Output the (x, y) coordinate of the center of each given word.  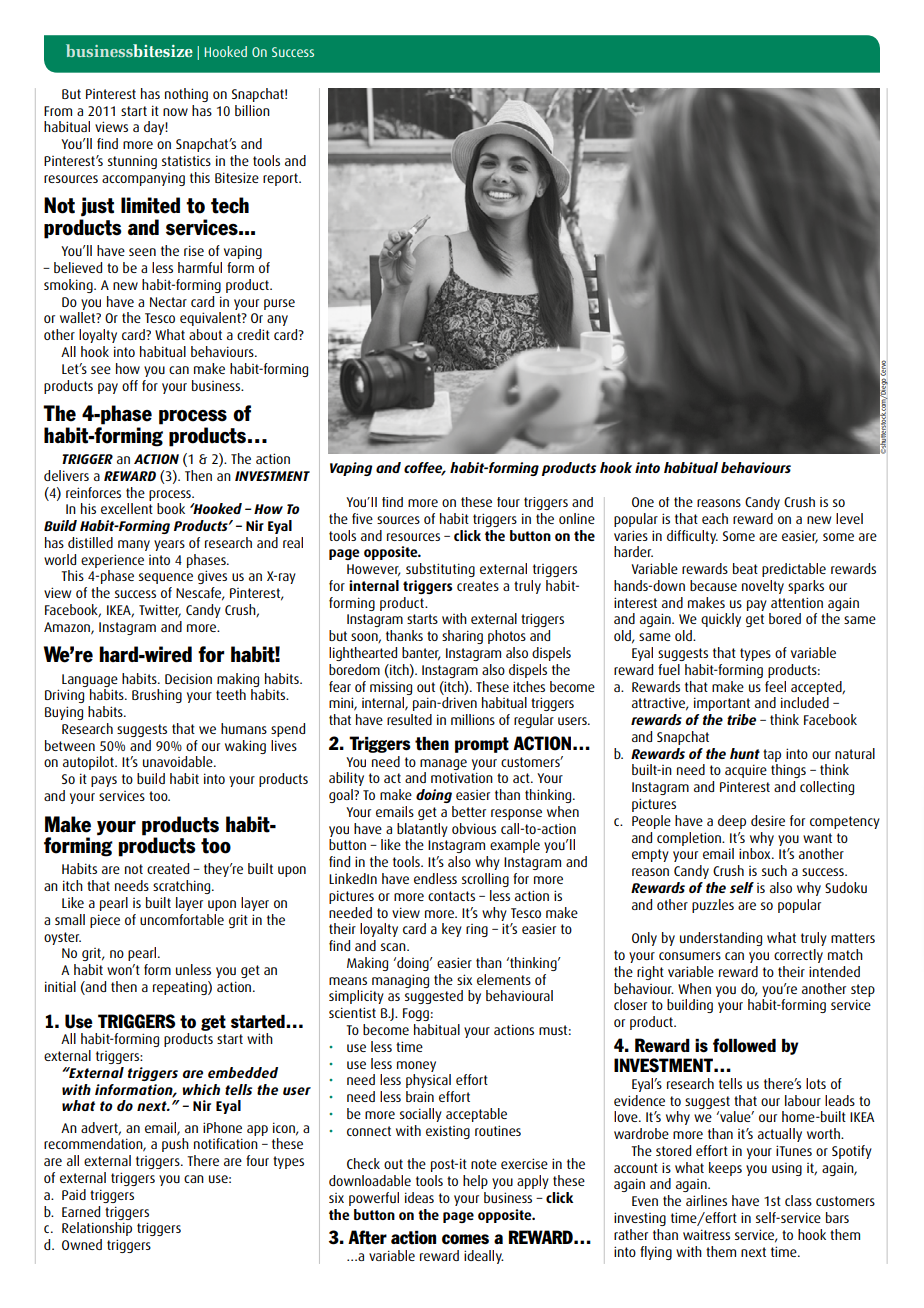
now (175, 112)
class (798, 1200)
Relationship (97, 1229)
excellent (127, 508)
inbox (756, 853)
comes (465, 1239)
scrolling (485, 880)
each (715, 518)
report (281, 179)
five (362, 518)
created (168, 868)
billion (252, 110)
